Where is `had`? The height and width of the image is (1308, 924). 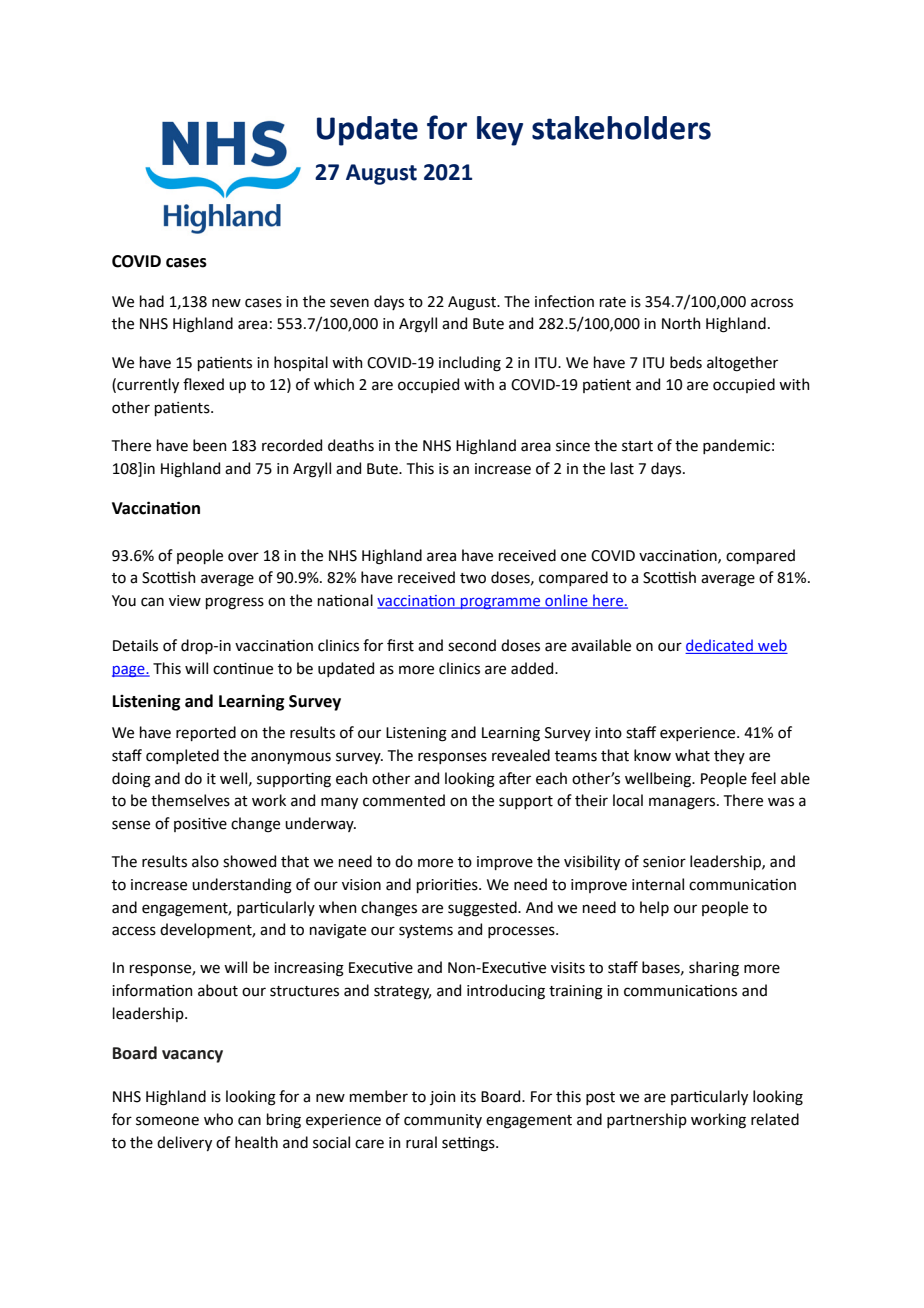
had is located at coordinates (152, 301).
